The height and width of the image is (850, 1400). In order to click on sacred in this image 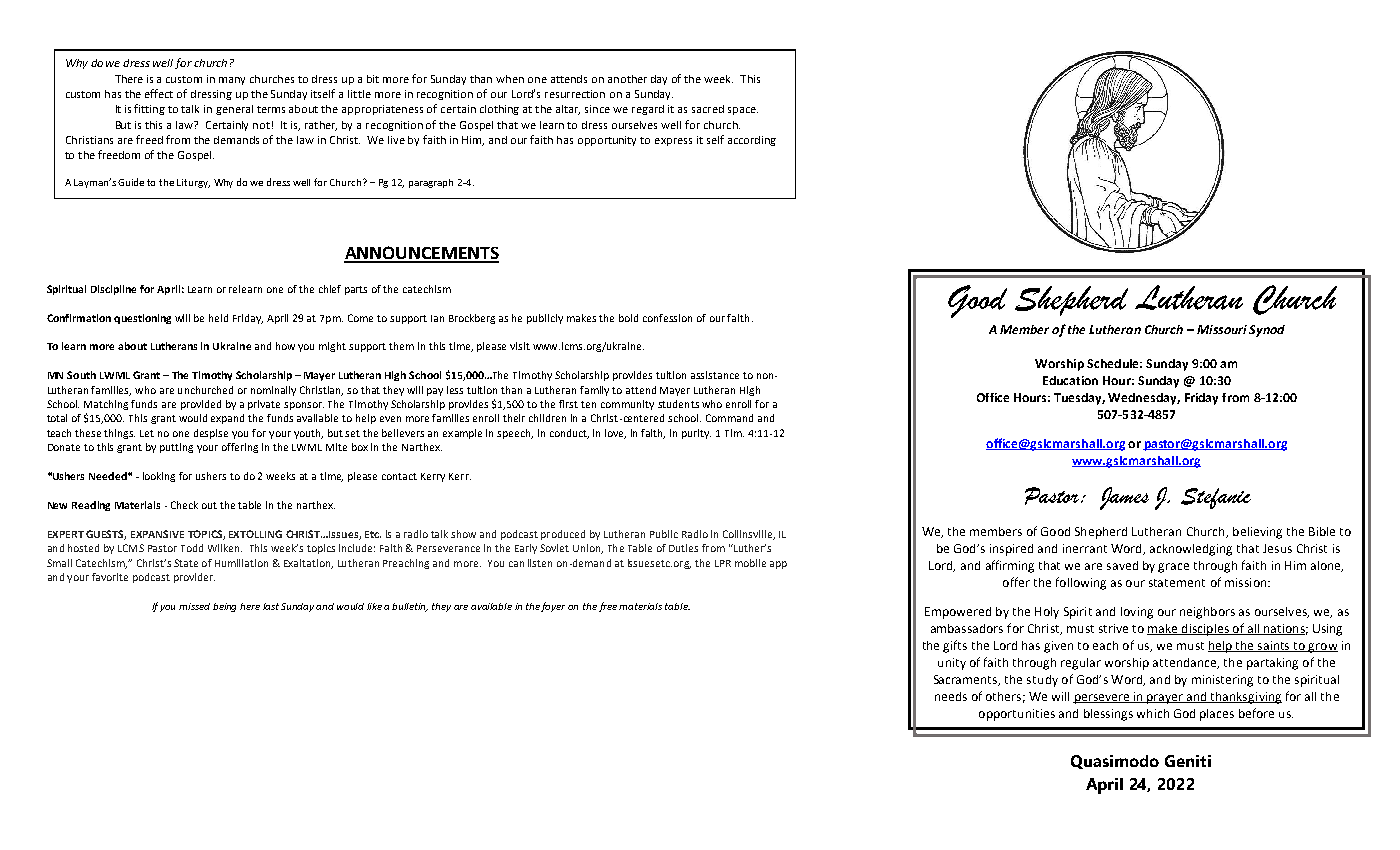, I will do `click(708, 109)`.
